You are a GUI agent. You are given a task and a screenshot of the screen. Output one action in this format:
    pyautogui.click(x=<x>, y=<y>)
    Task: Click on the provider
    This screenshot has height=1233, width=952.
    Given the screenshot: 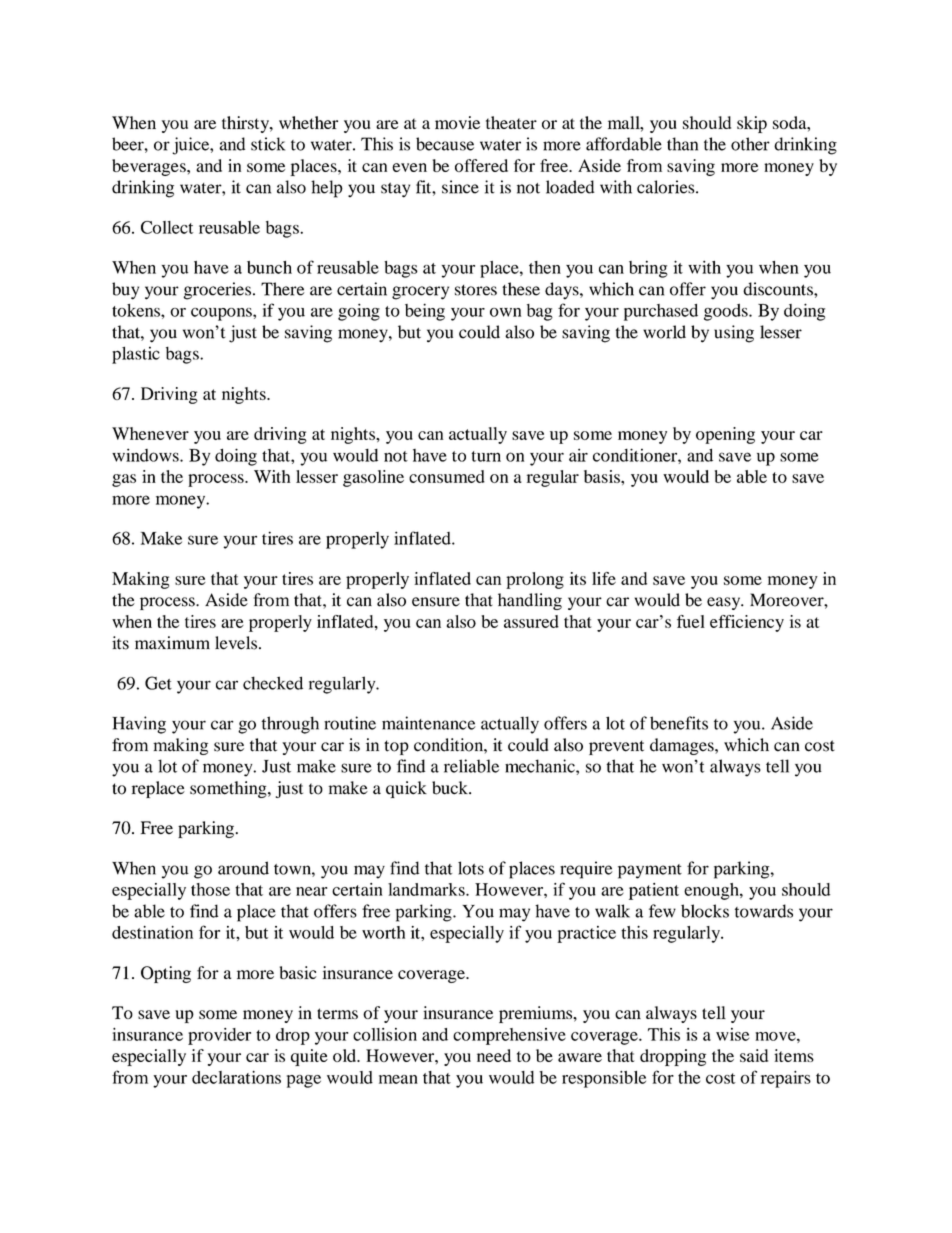 What is the action you would take?
    pyautogui.click(x=219, y=1036)
